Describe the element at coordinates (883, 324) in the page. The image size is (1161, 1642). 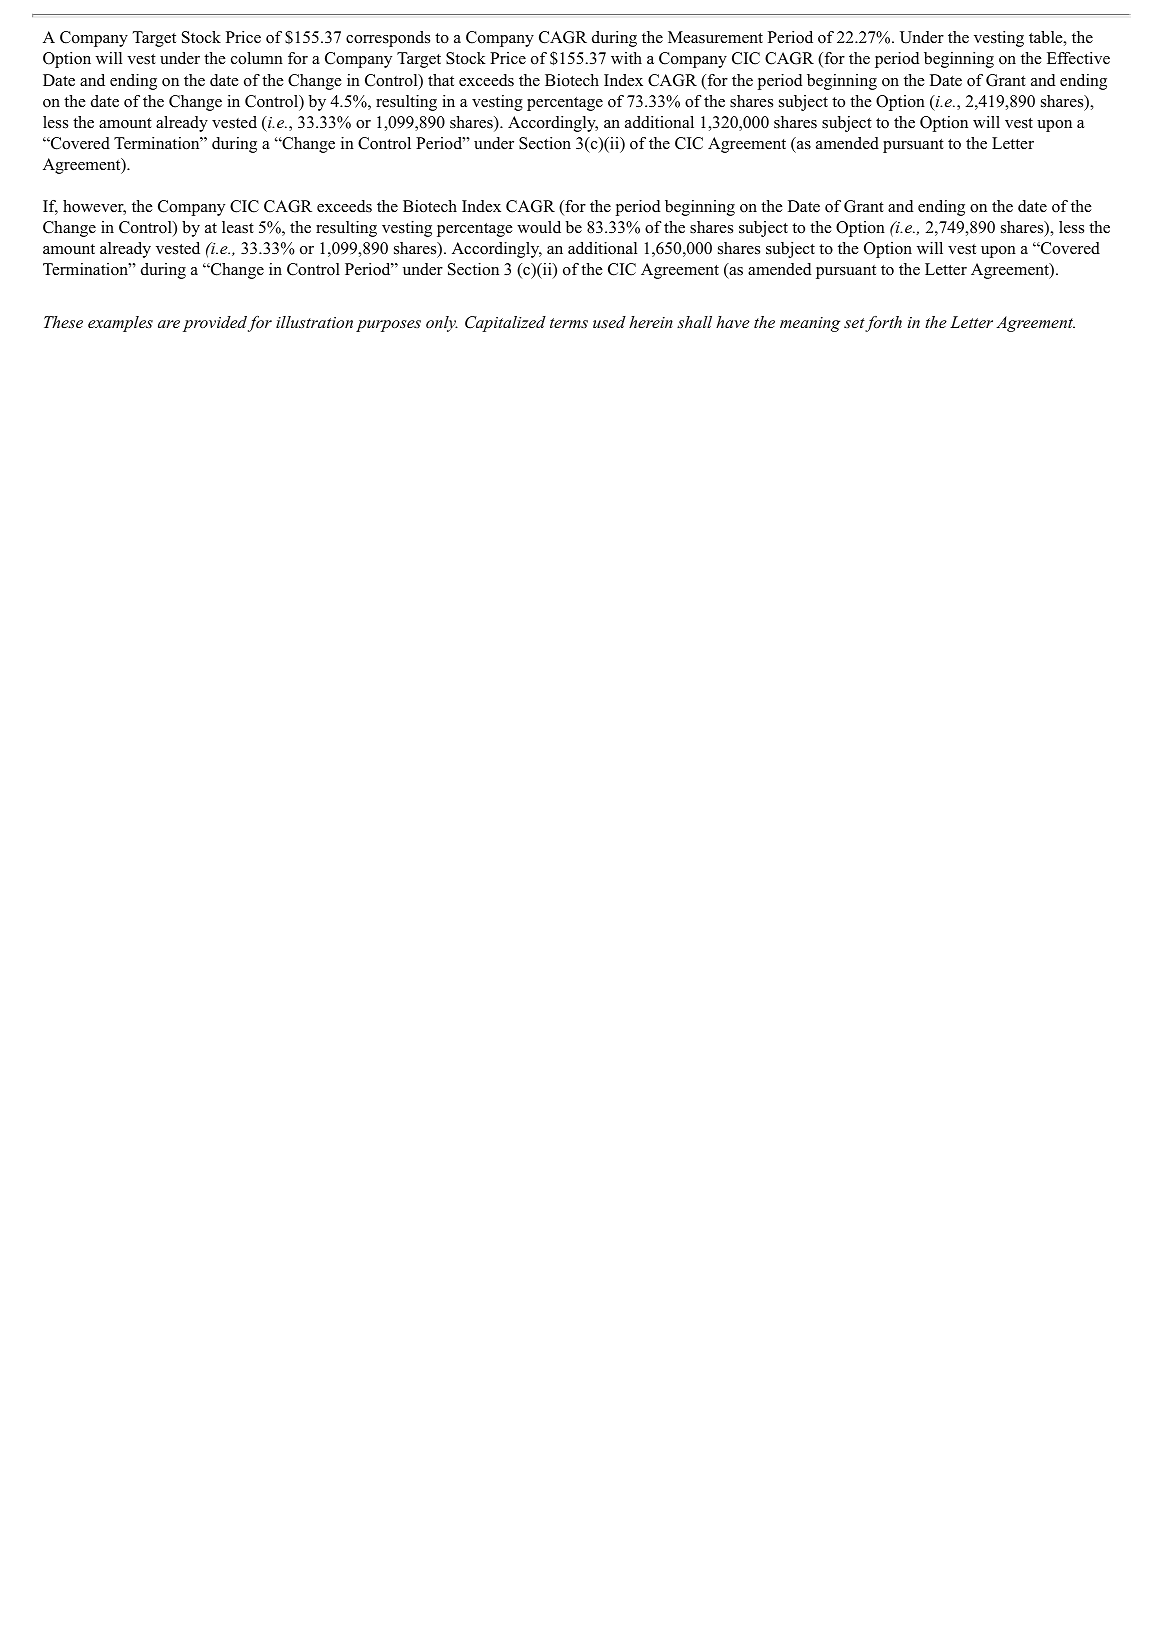
I see `forth` at that location.
